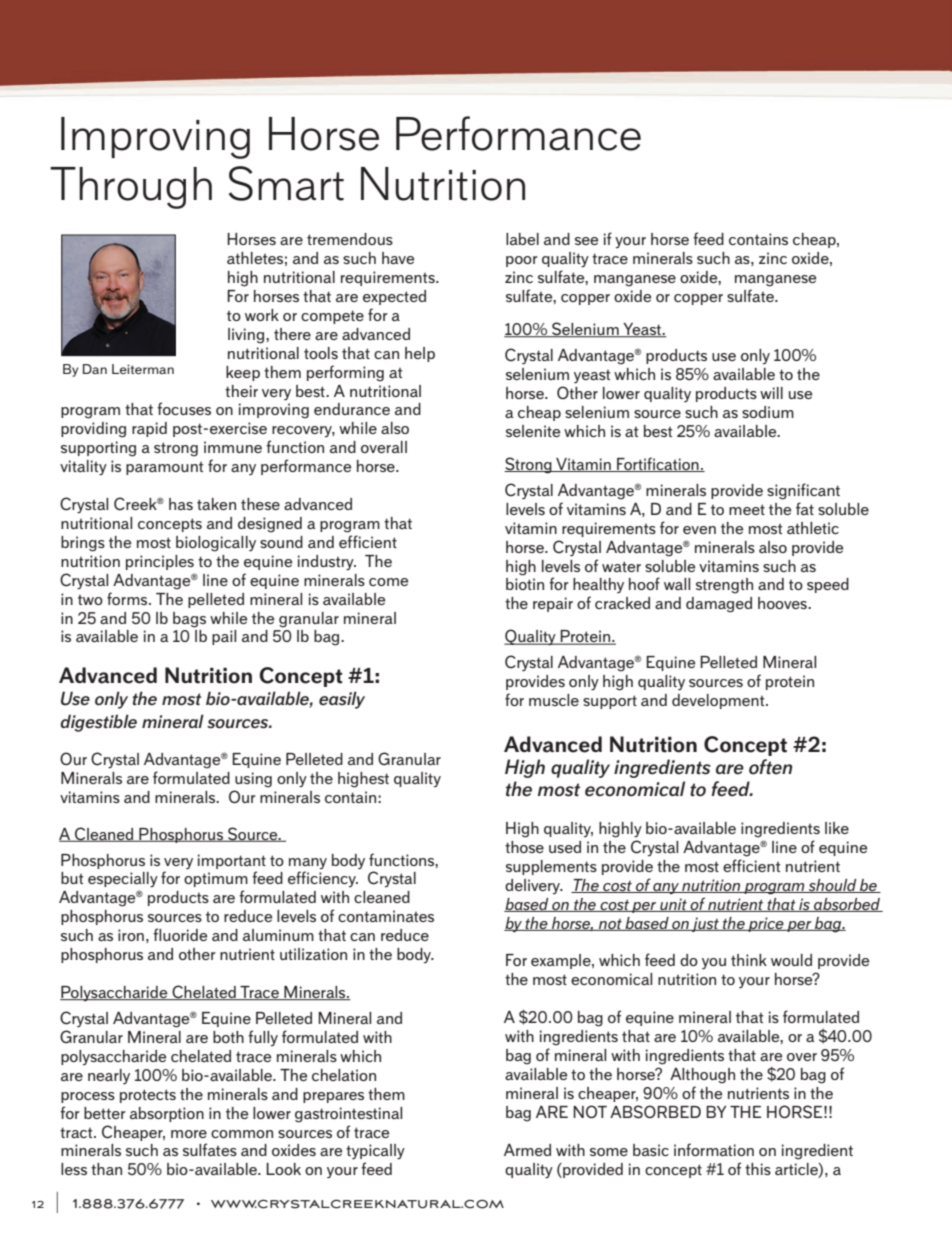 The width and height of the document is (952, 1236). Describe the element at coordinates (189, 1134) in the document. I see `more` at that location.
